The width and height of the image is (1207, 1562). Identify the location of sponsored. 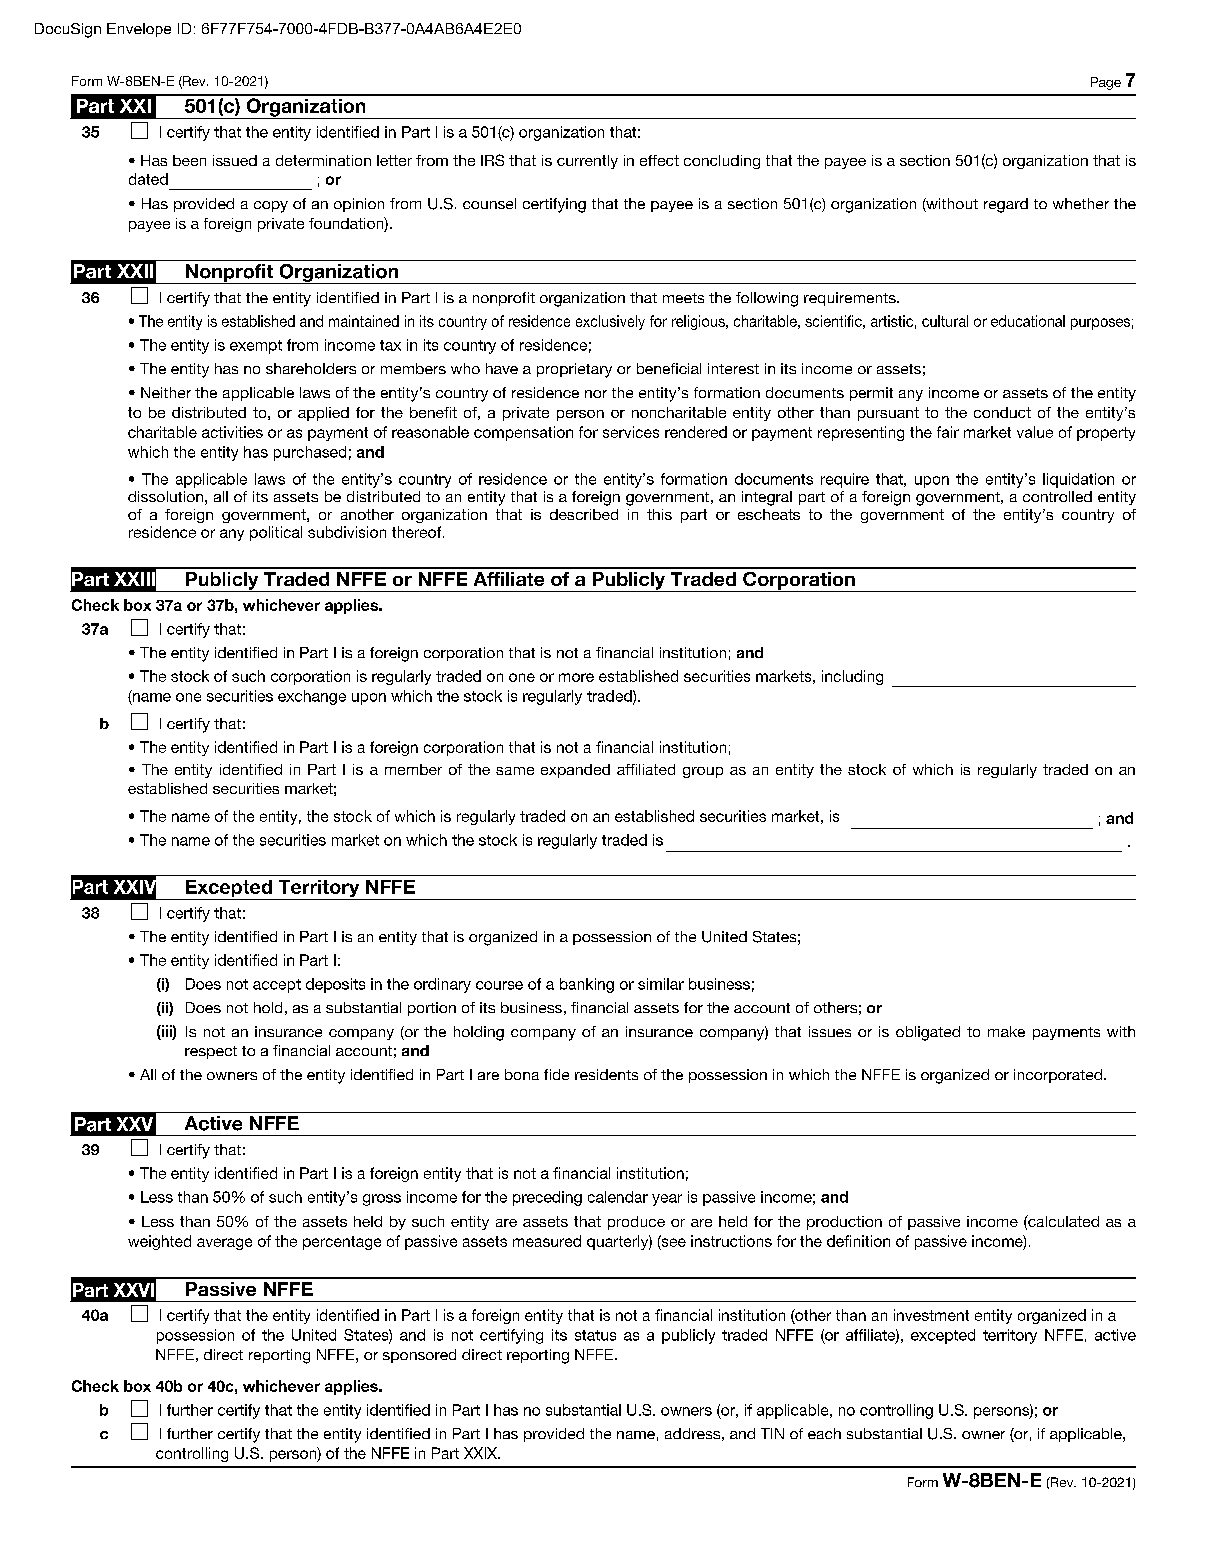
(419, 1356).
